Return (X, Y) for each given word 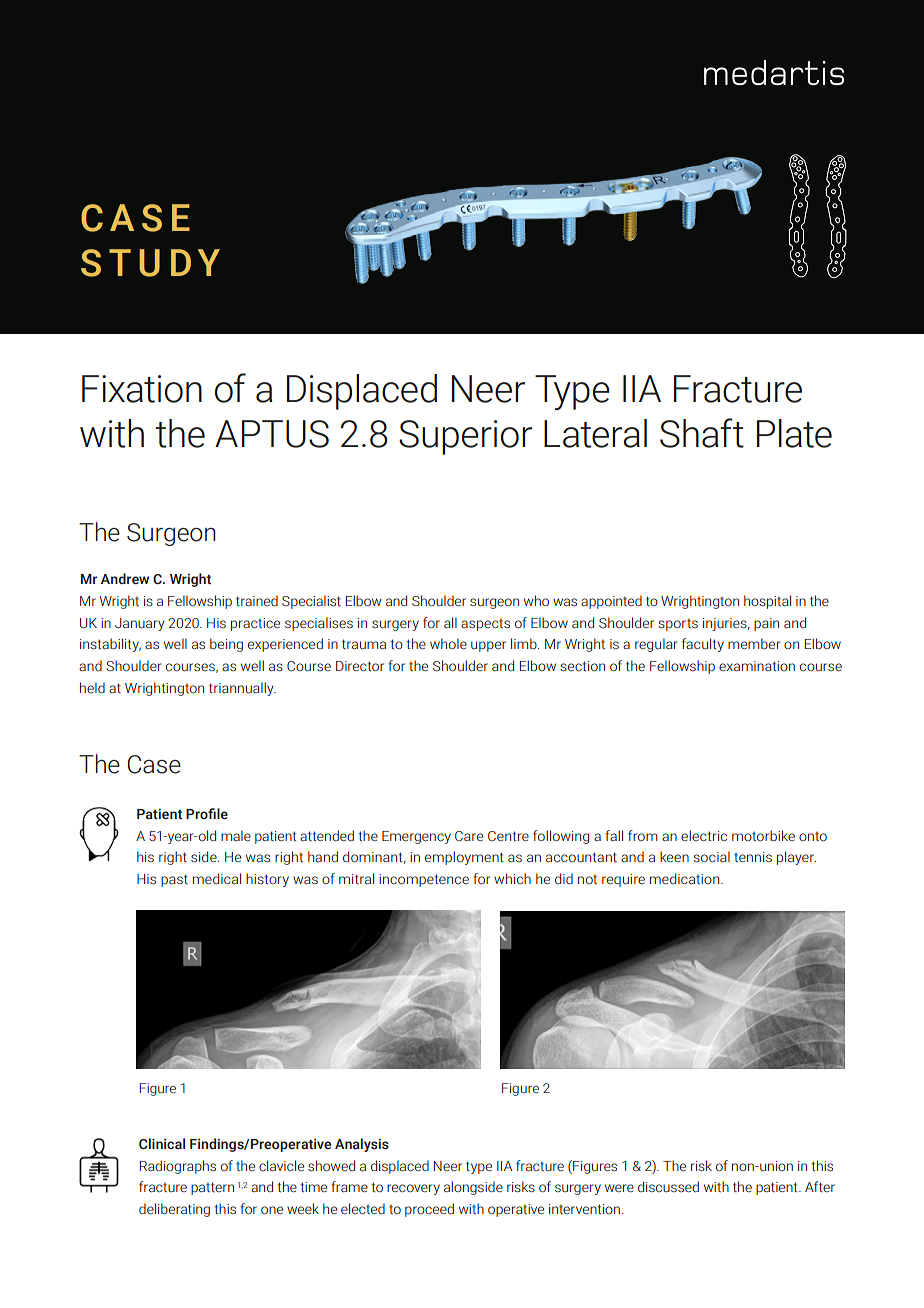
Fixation (142, 389)
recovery (413, 1189)
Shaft (702, 433)
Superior (465, 437)
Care (469, 836)
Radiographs (178, 1167)
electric (704, 836)
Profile (207, 814)
